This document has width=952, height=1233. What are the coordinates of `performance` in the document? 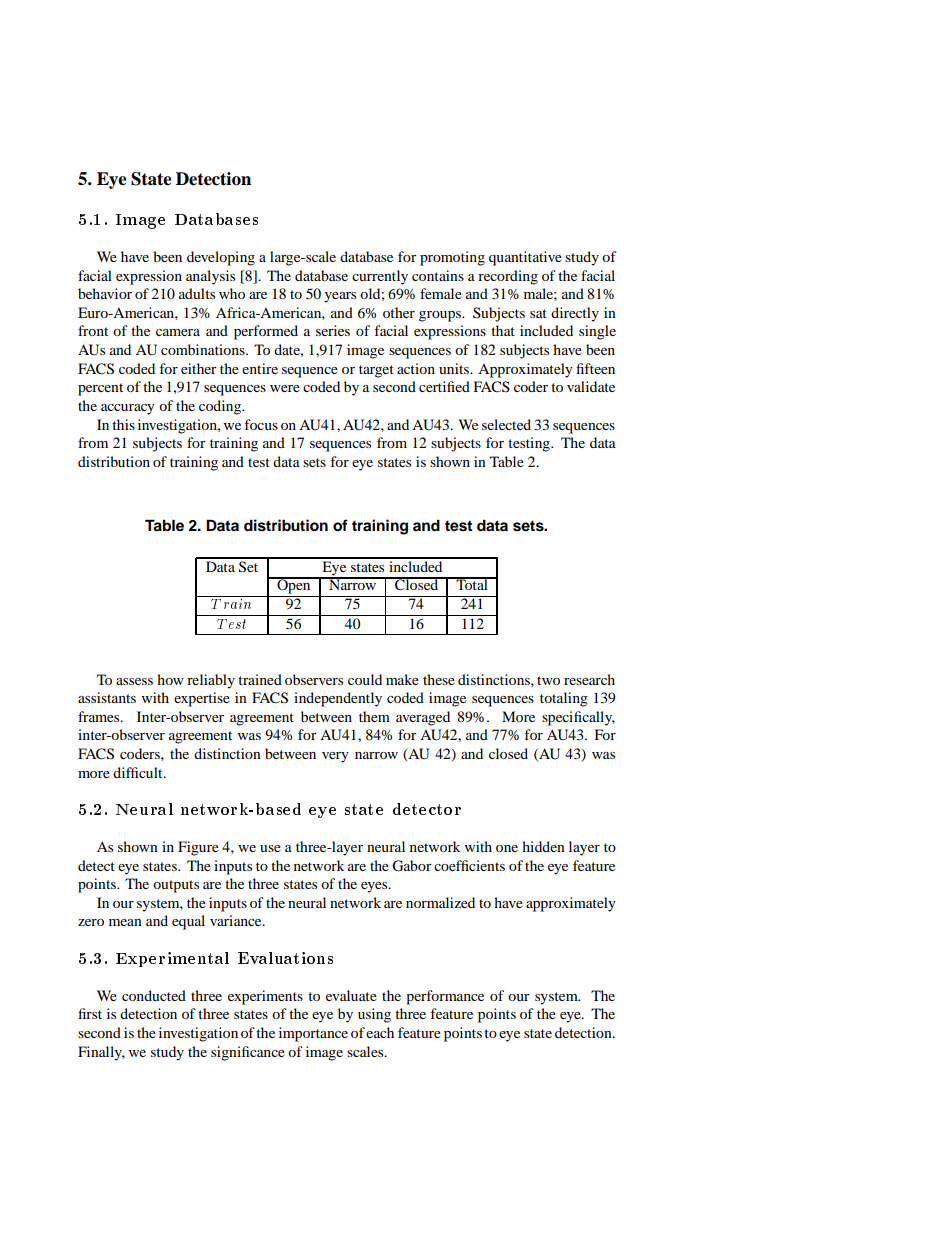 It's located at (445, 997).
